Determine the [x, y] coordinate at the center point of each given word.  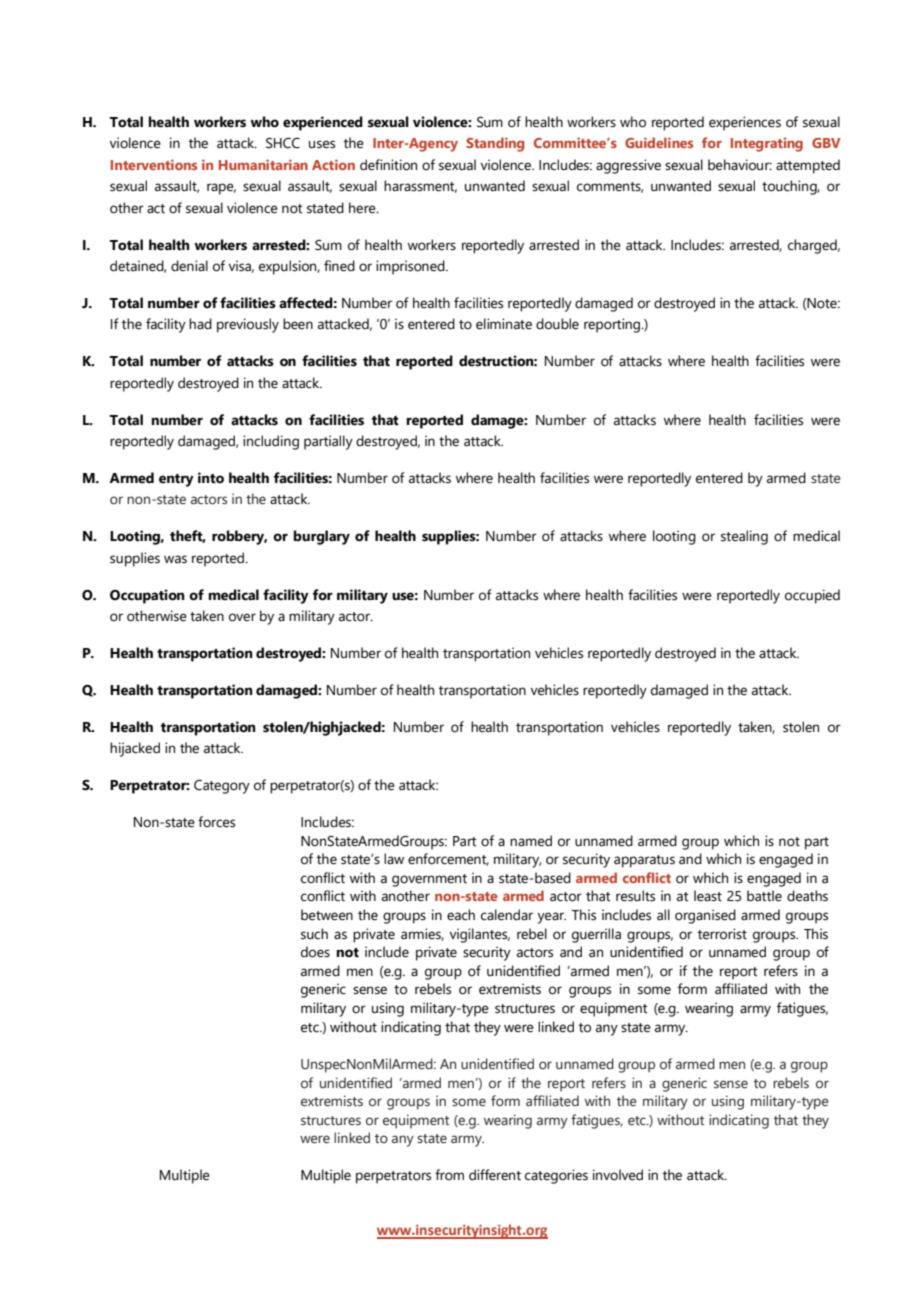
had [200, 324]
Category [222, 786]
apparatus [644, 861]
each [461, 915]
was [175, 559]
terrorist [722, 934]
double [557, 324]
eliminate [504, 324]
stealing [744, 537]
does [315, 952]
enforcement [448, 859]
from [449, 1175]
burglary [321, 537]
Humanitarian [263, 164]
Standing [495, 144]
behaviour [740, 165]
